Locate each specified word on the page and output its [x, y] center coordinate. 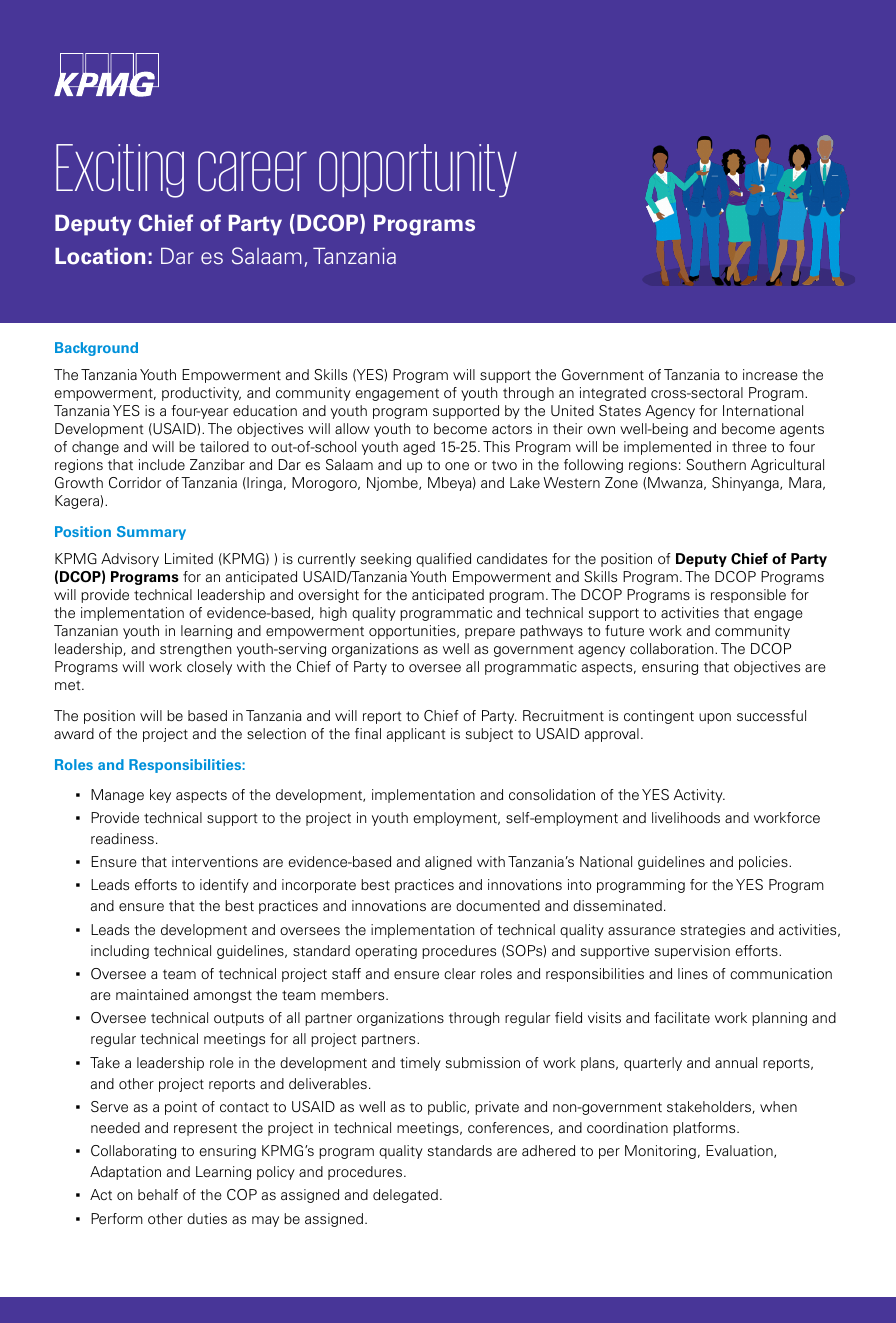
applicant [416, 735]
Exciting [120, 171]
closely [209, 668]
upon [715, 718]
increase [770, 374]
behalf [158, 1194]
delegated [405, 1196]
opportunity [418, 170]
